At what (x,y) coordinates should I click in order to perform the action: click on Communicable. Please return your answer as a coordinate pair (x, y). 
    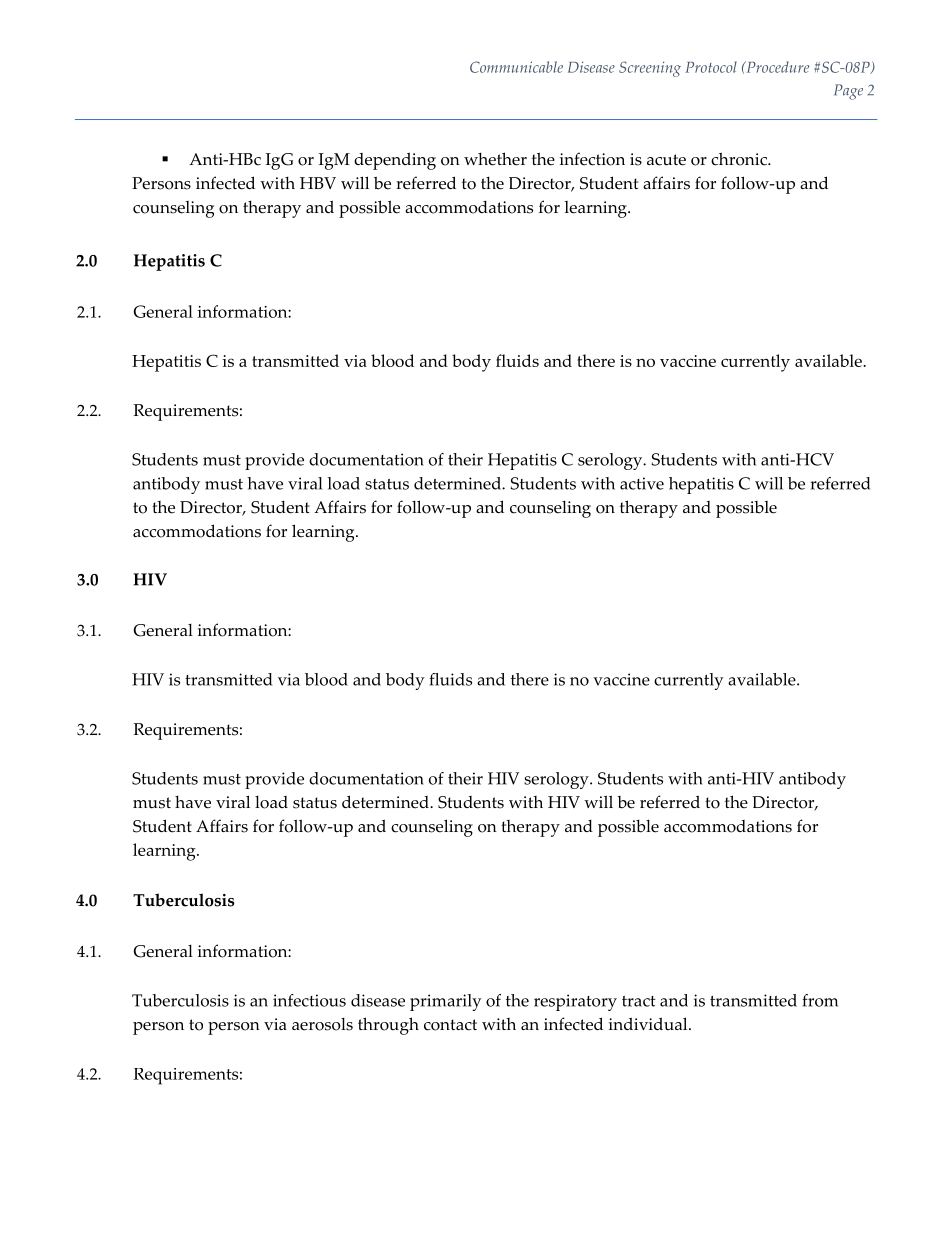
    Looking at the image, I should click on (516, 67).
